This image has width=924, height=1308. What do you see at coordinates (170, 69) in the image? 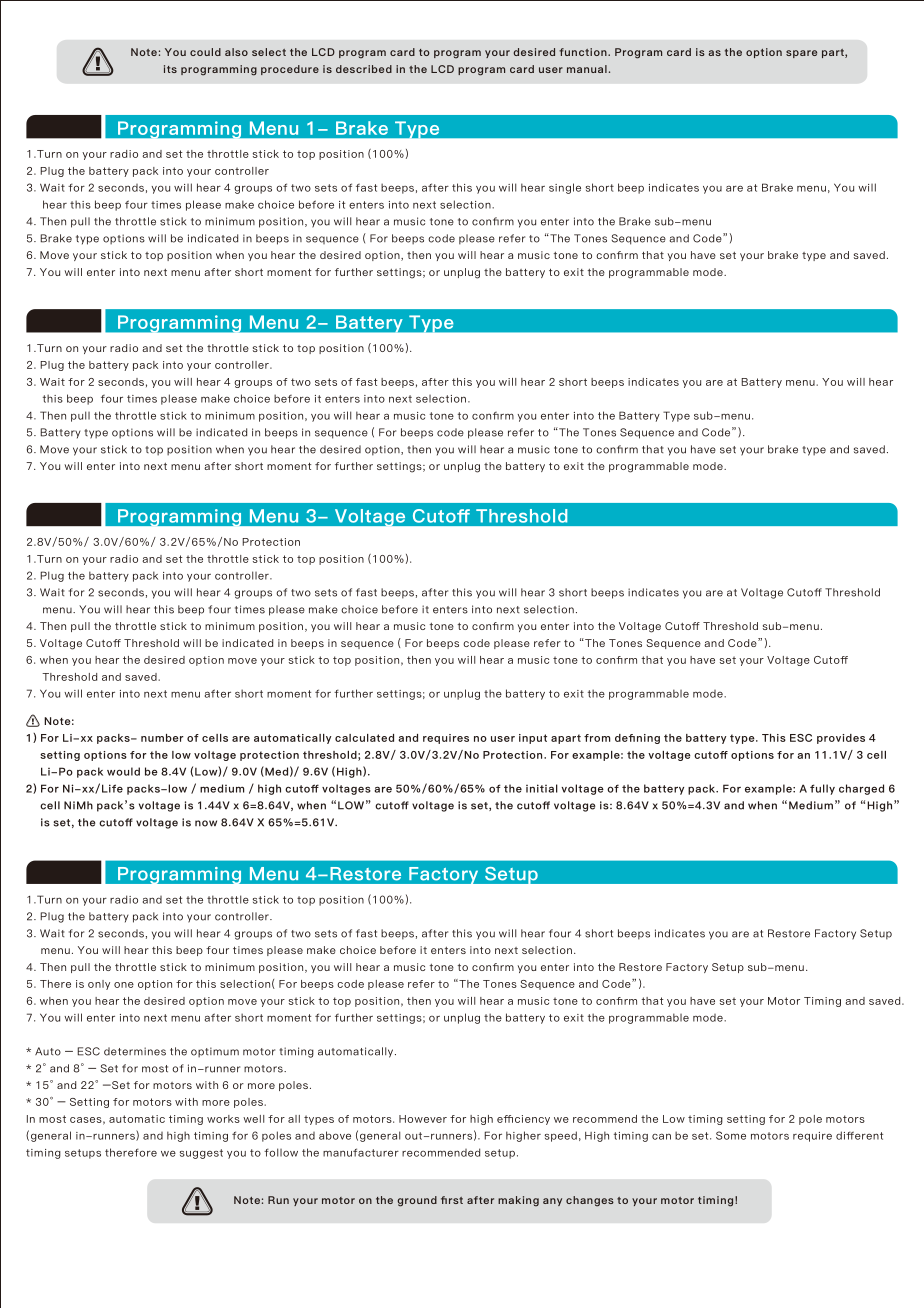
I see `its` at bounding box center [170, 69].
